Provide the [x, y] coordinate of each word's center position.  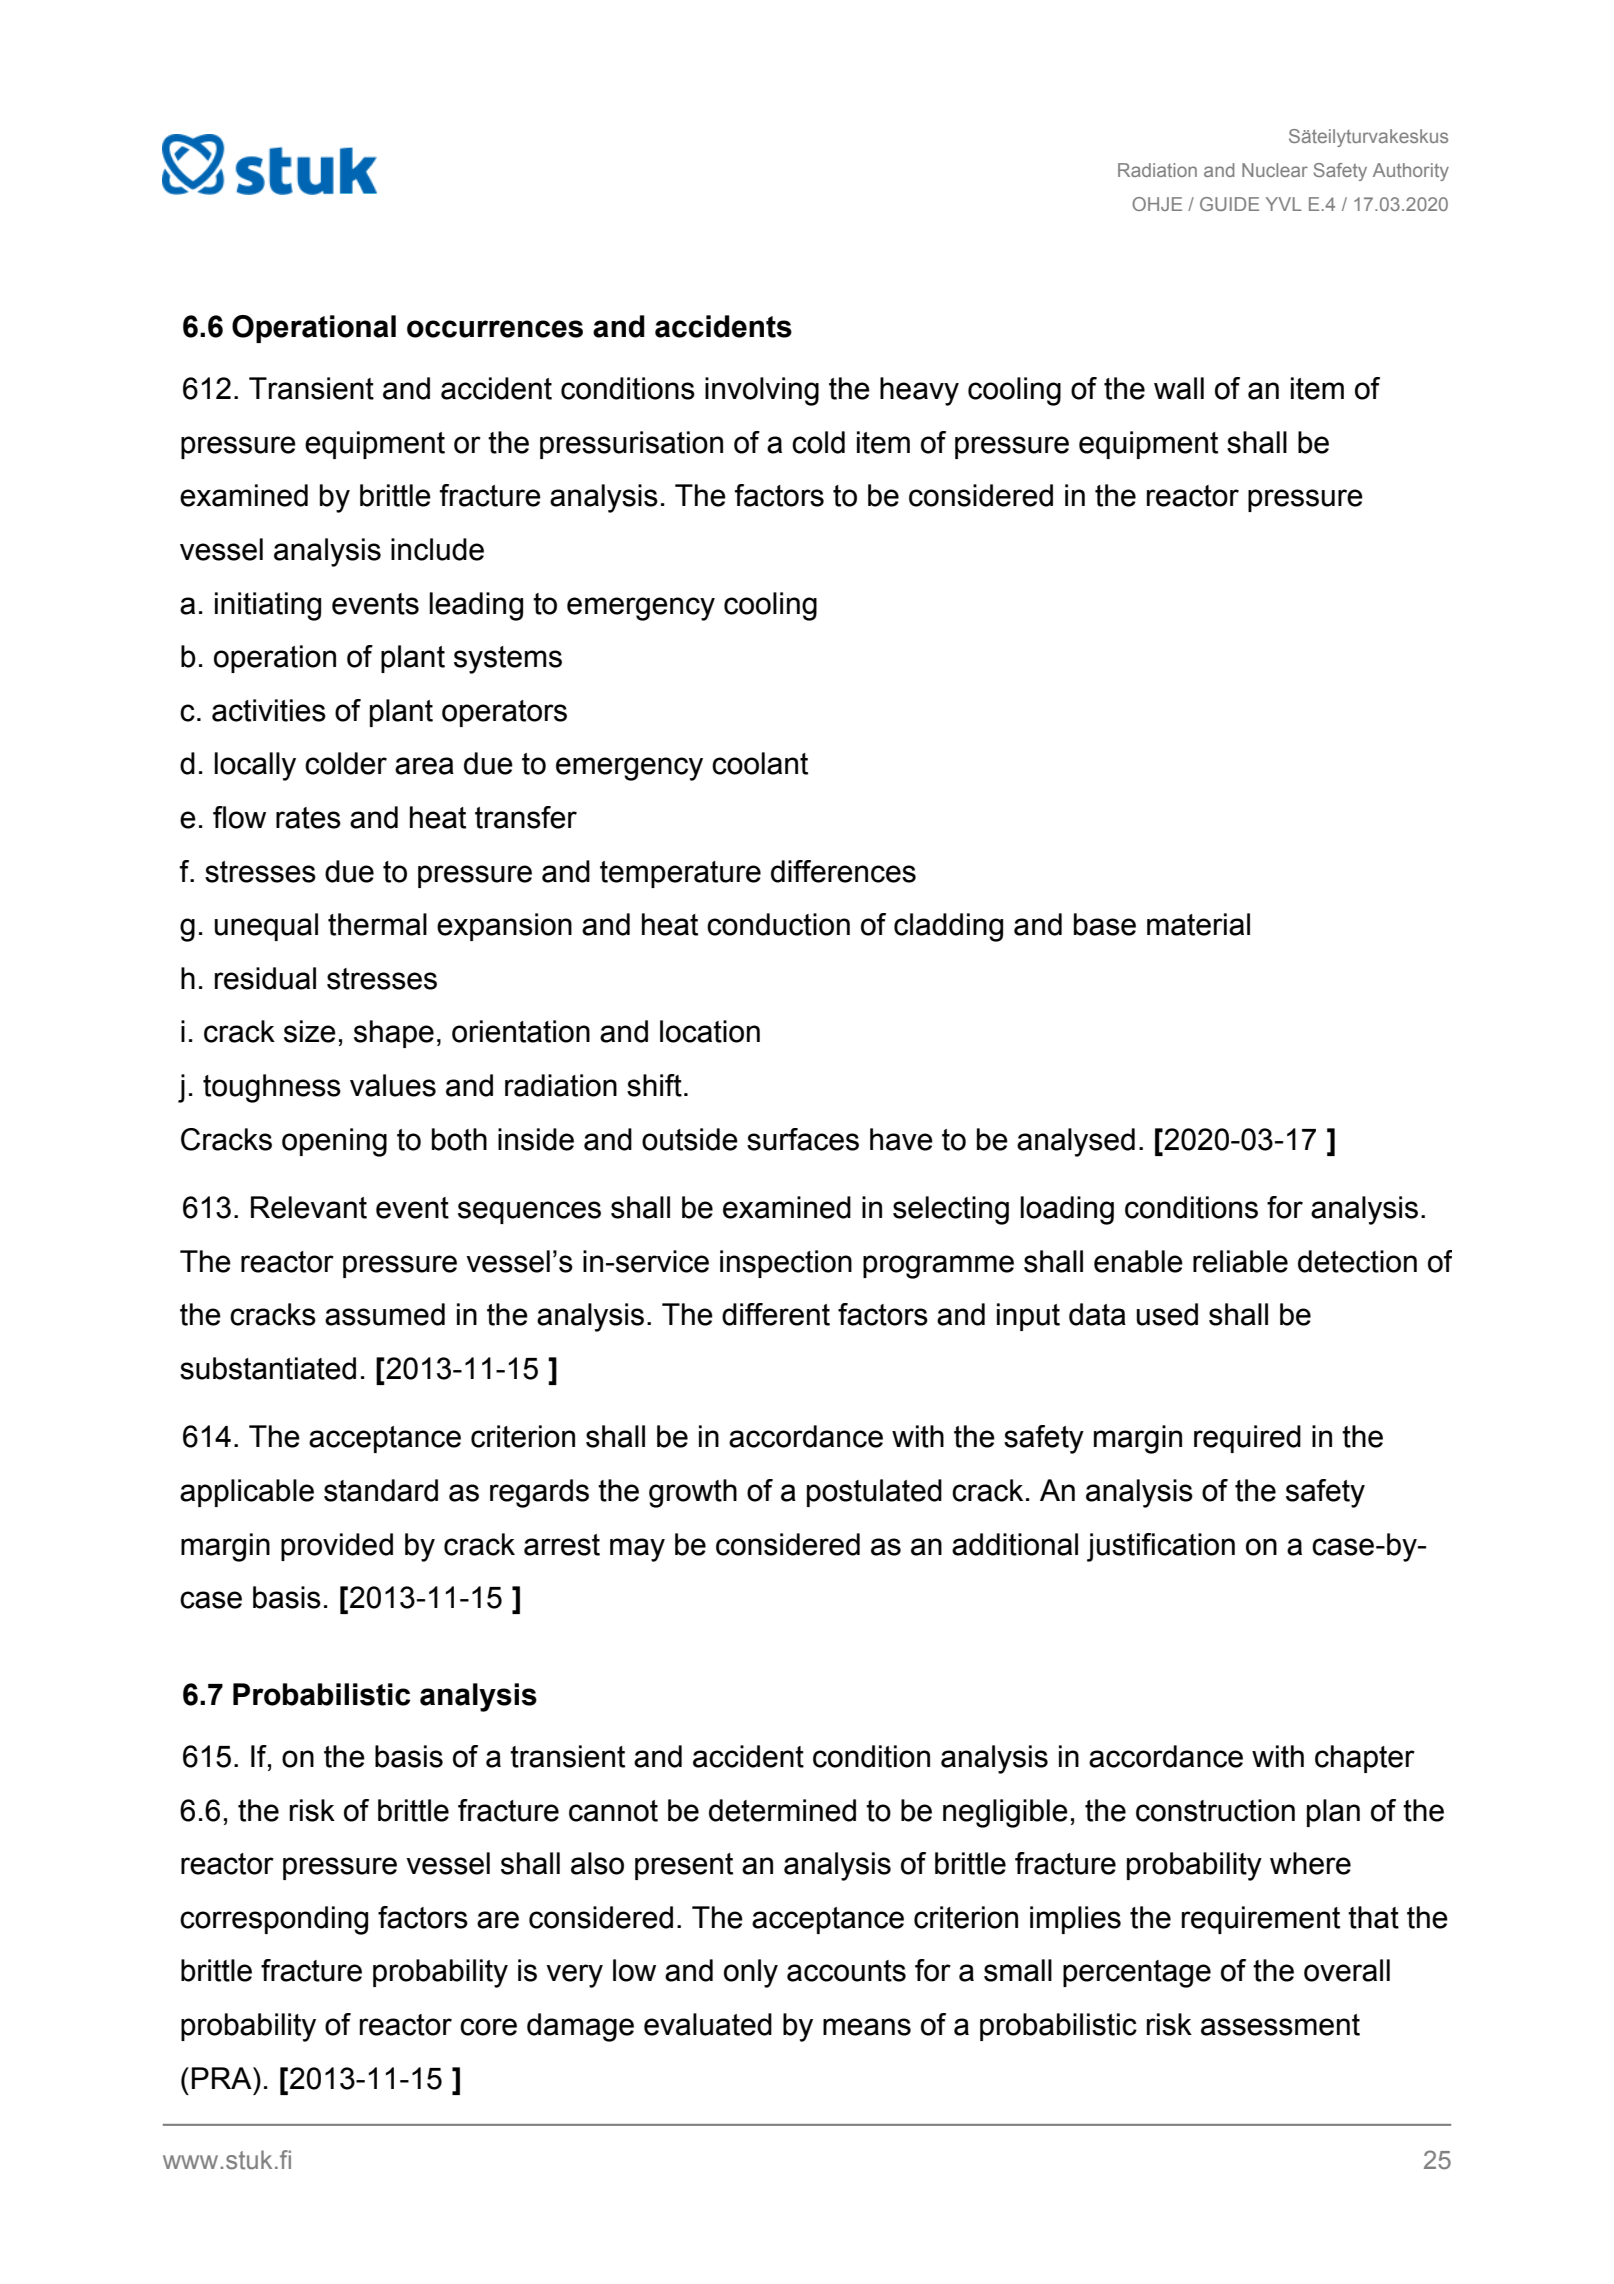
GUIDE [1229, 204]
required [1247, 1439]
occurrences [495, 329]
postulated [874, 1493]
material [1198, 924]
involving [762, 391]
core [488, 2027]
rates [308, 818]
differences [843, 871]
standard [381, 1490]
